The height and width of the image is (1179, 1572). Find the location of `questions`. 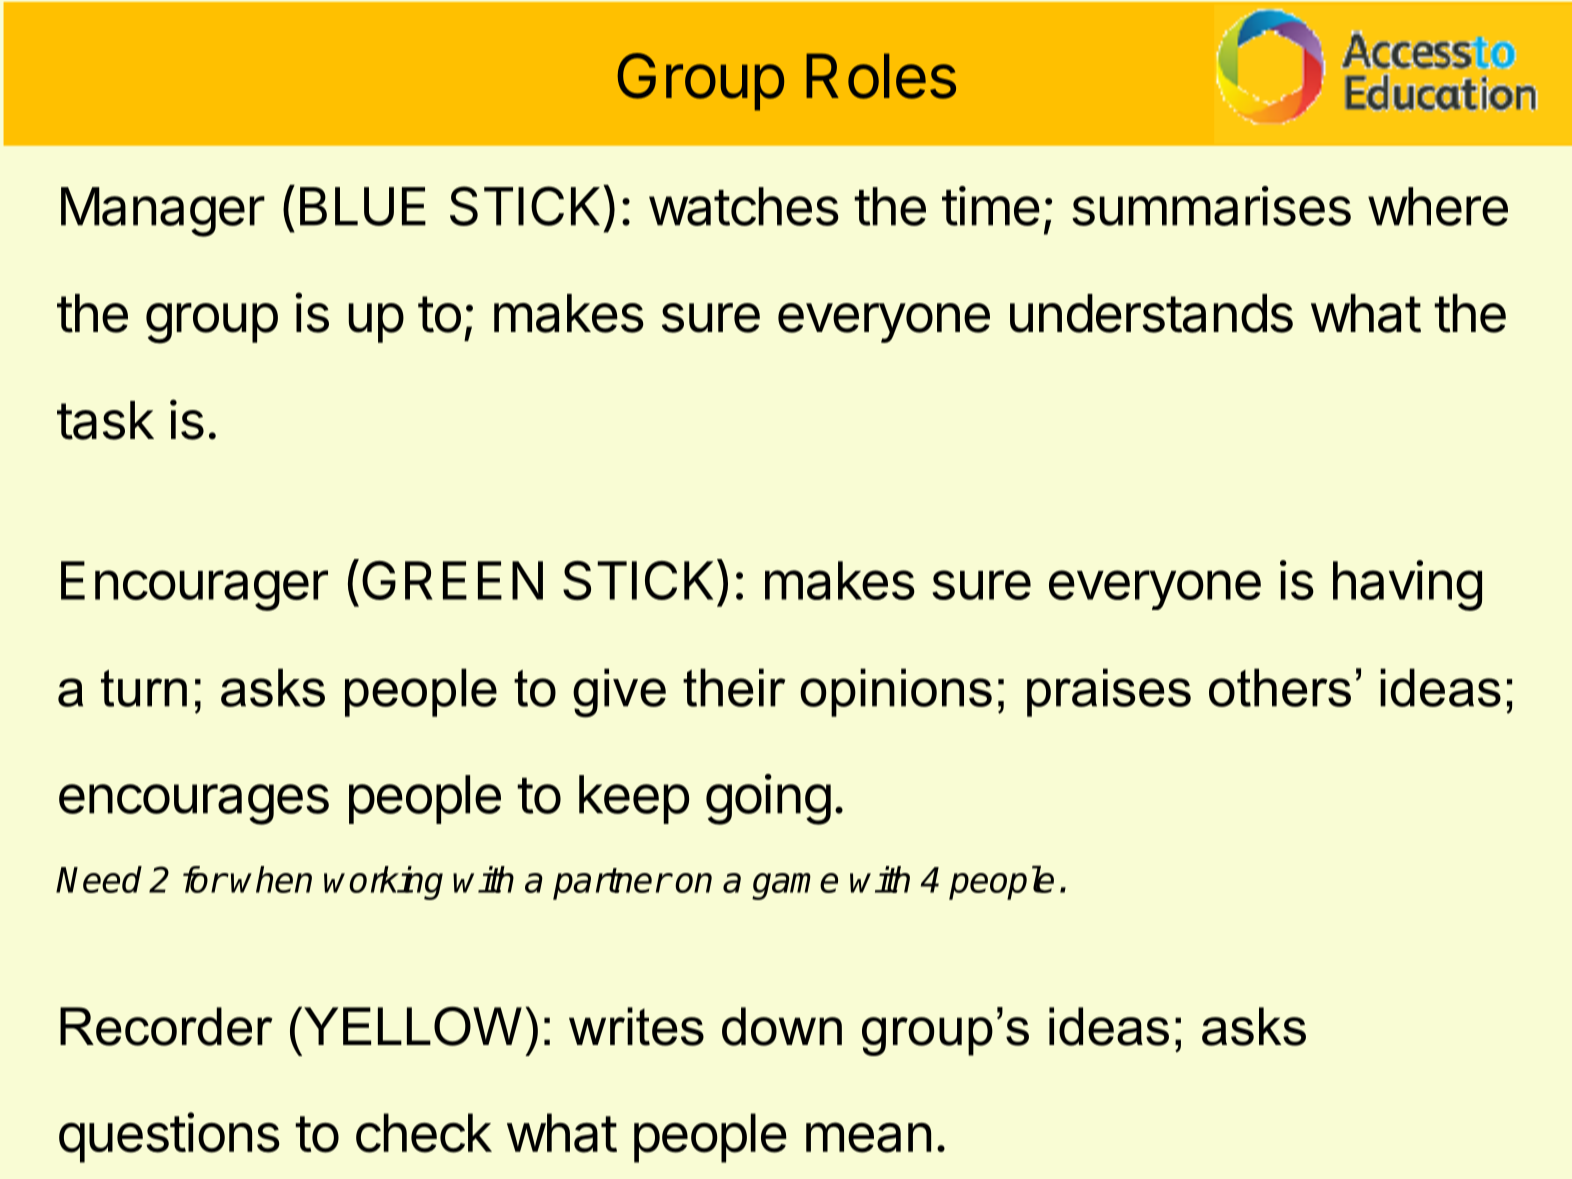

questions is located at coordinates (169, 1137).
